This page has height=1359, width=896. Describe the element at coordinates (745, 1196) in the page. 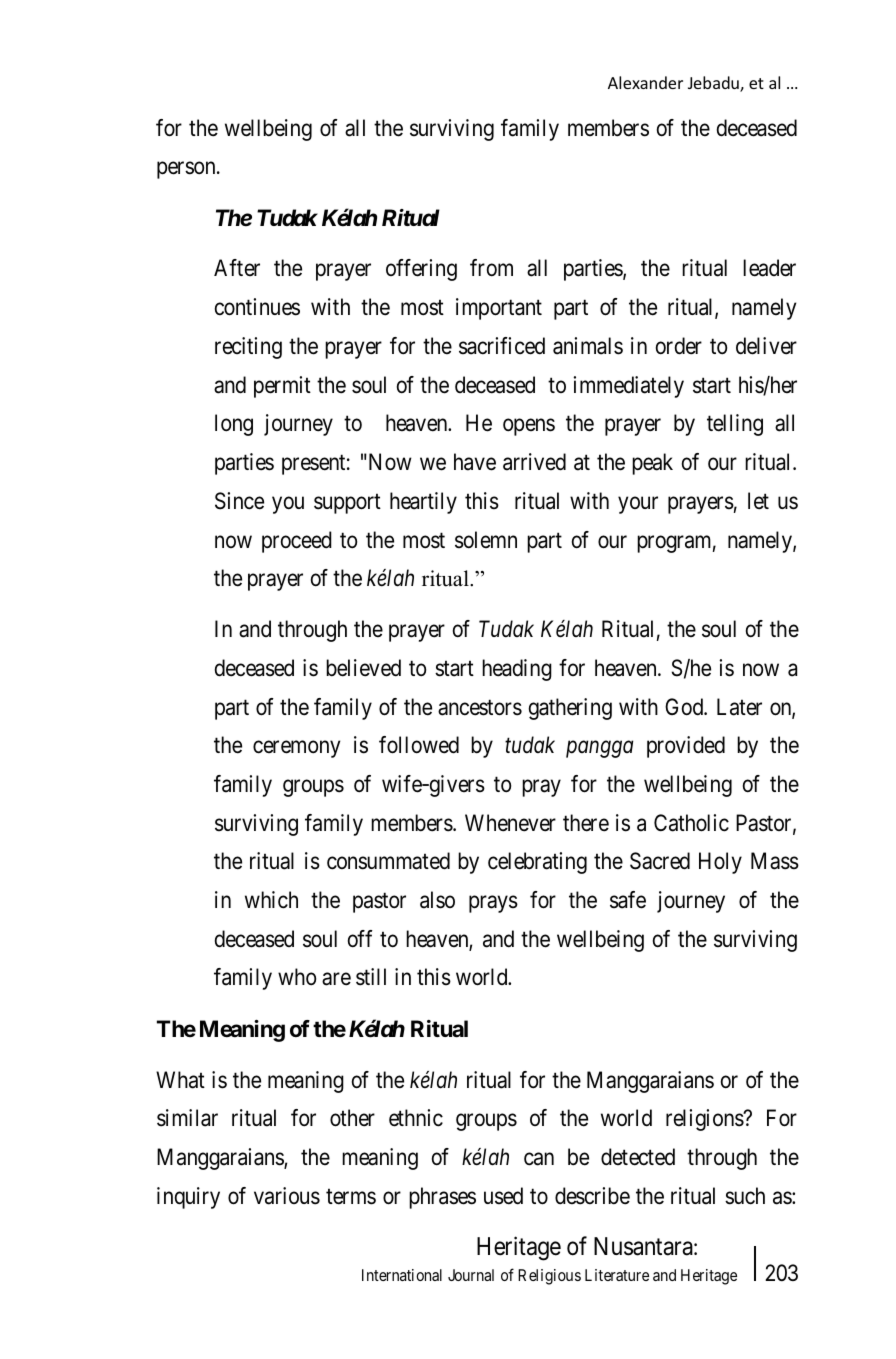

I see `such` at that location.
